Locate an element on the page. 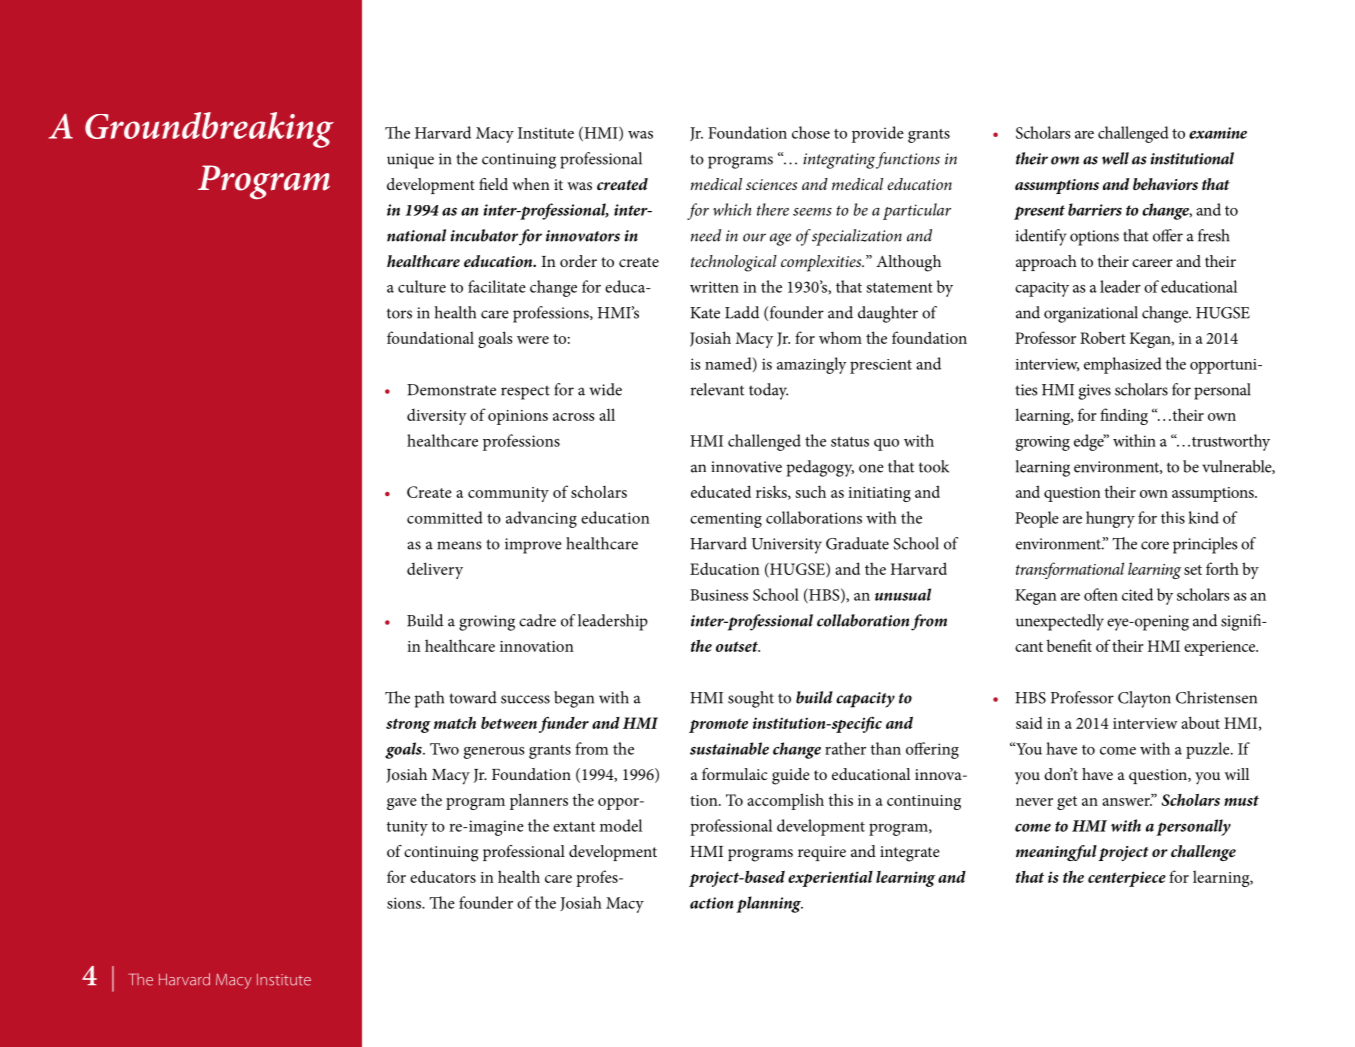 The width and height of the document is (1355, 1047). planning is located at coordinates (769, 904).
